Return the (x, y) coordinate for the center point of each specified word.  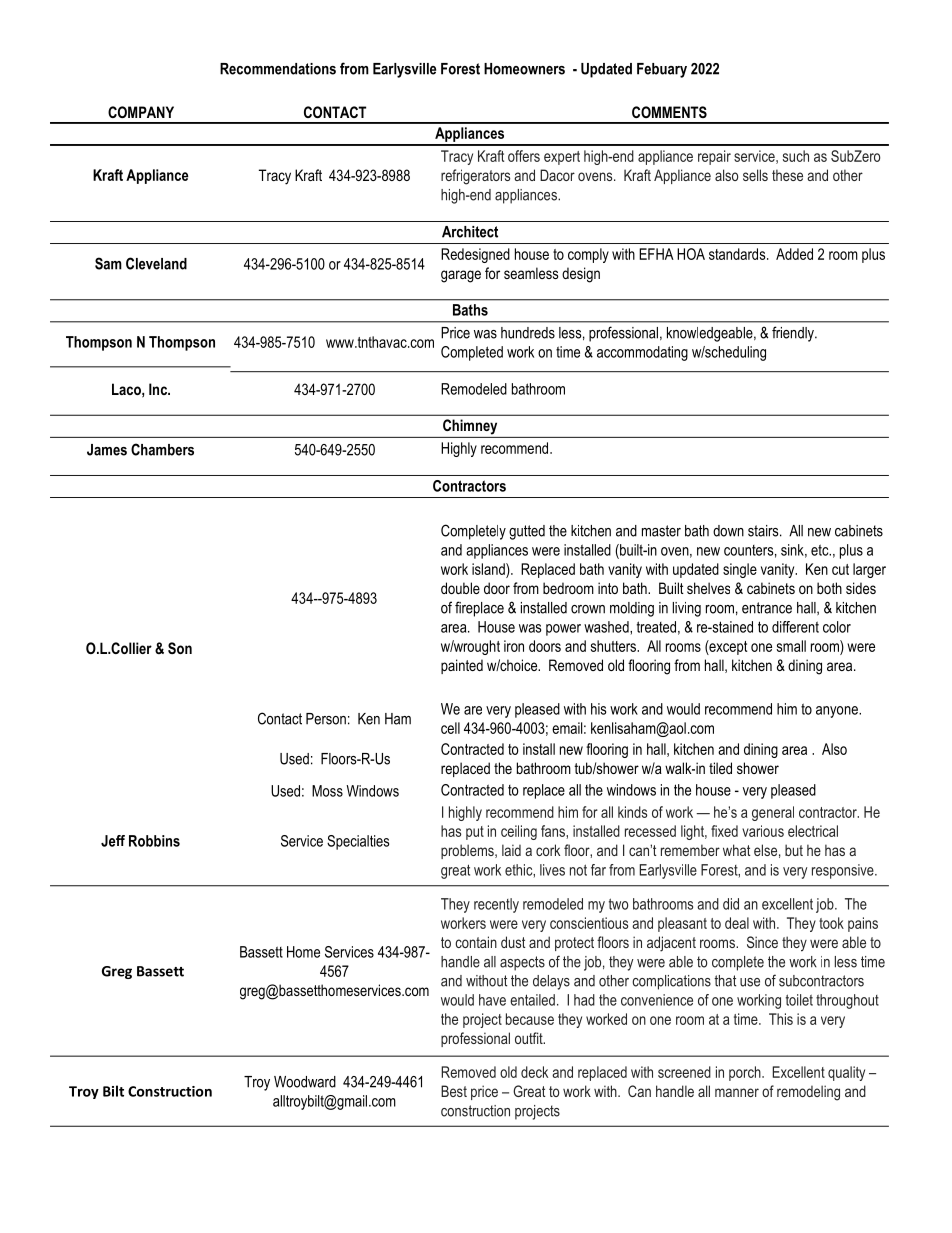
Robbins (154, 841)
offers (524, 156)
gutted (527, 532)
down (728, 531)
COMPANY (141, 112)
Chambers (162, 449)
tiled (720, 768)
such (796, 156)
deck (534, 1072)
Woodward (305, 1082)
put (475, 833)
